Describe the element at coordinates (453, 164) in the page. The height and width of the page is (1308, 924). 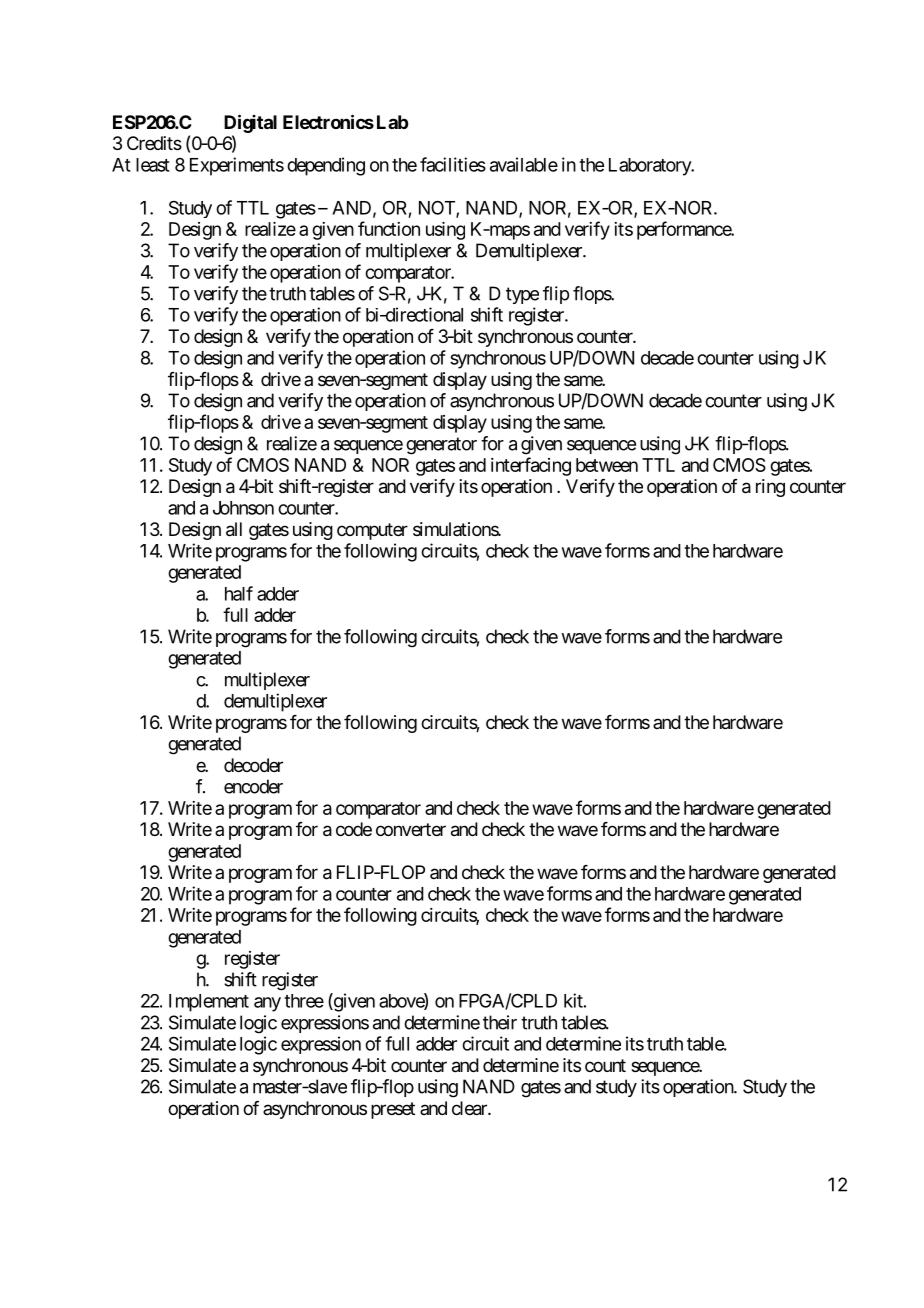
I see `facilities` at that location.
